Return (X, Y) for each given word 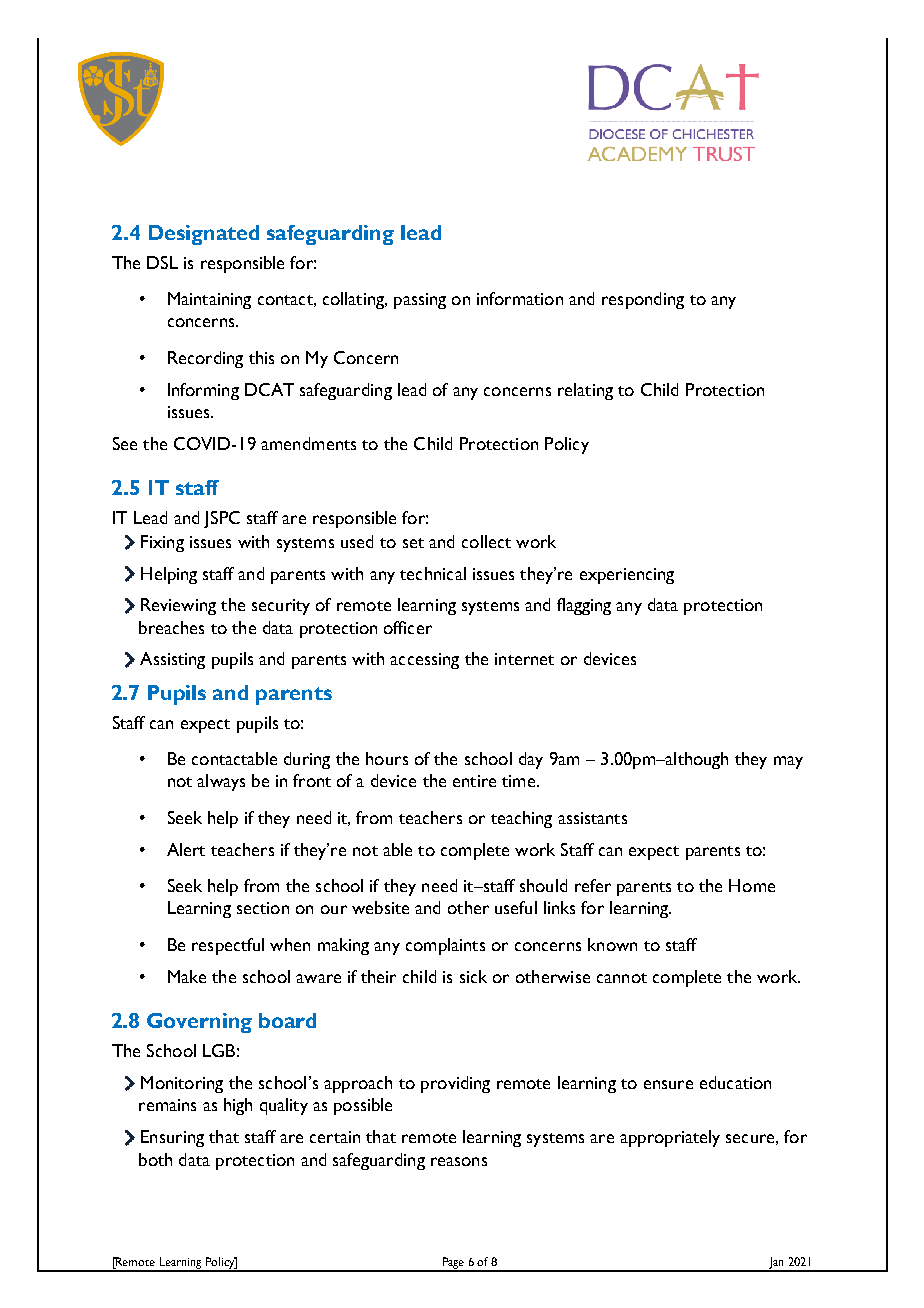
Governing (199, 1023)
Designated (204, 235)
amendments (308, 443)
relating (585, 391)
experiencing (627, 576)
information (520, 298)
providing (455, 1084)
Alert (186, 849)
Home (752, 885)
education (735, 1082)
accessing (424, 661)
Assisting (172, 660)
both (155, 1159)
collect (486, 541)
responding (643, 300)
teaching (521, 819)
